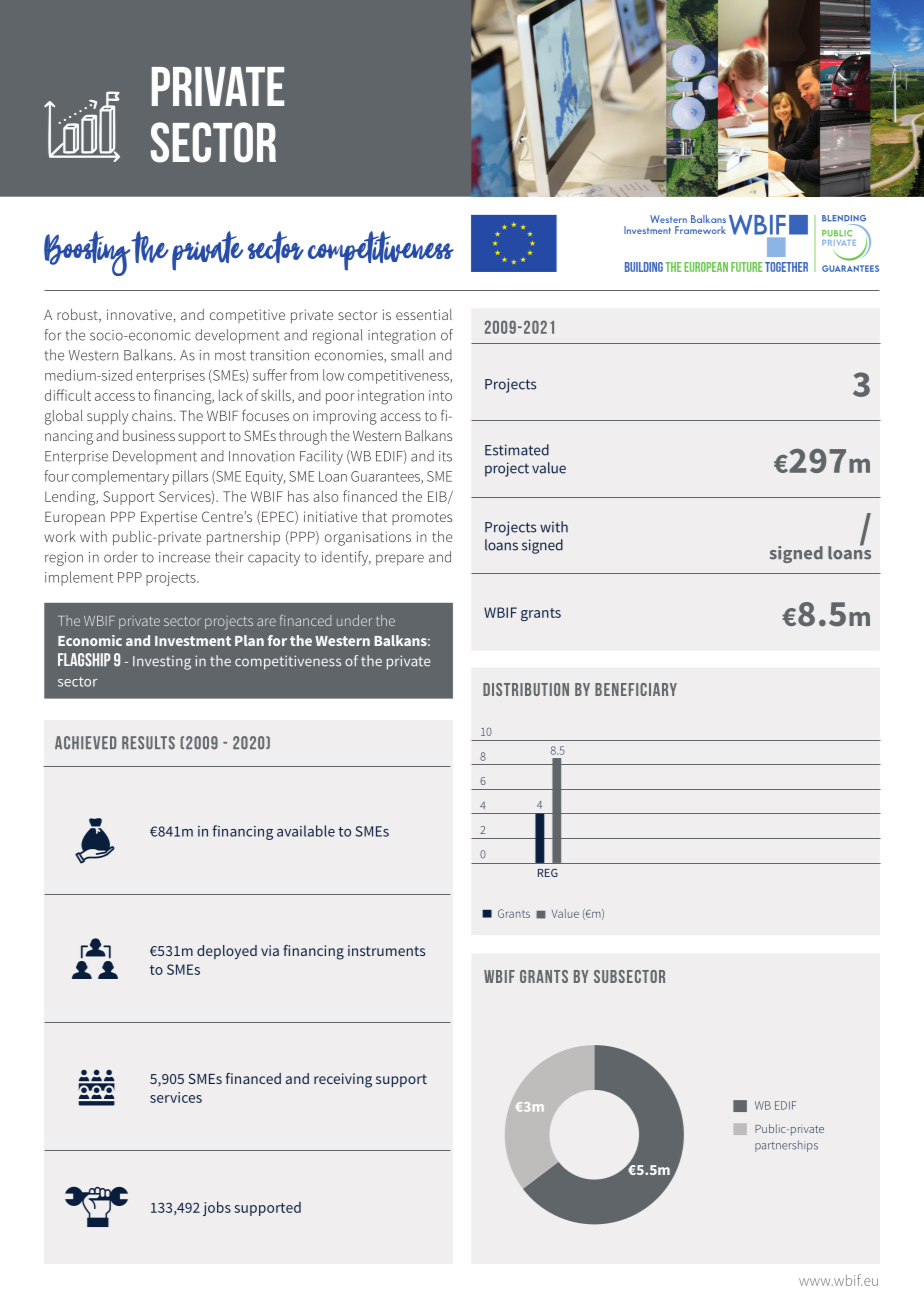  What do you see at coordinates (120, 477) in the screenshot?
I see `complementary` at bounding box center [120, 477].
